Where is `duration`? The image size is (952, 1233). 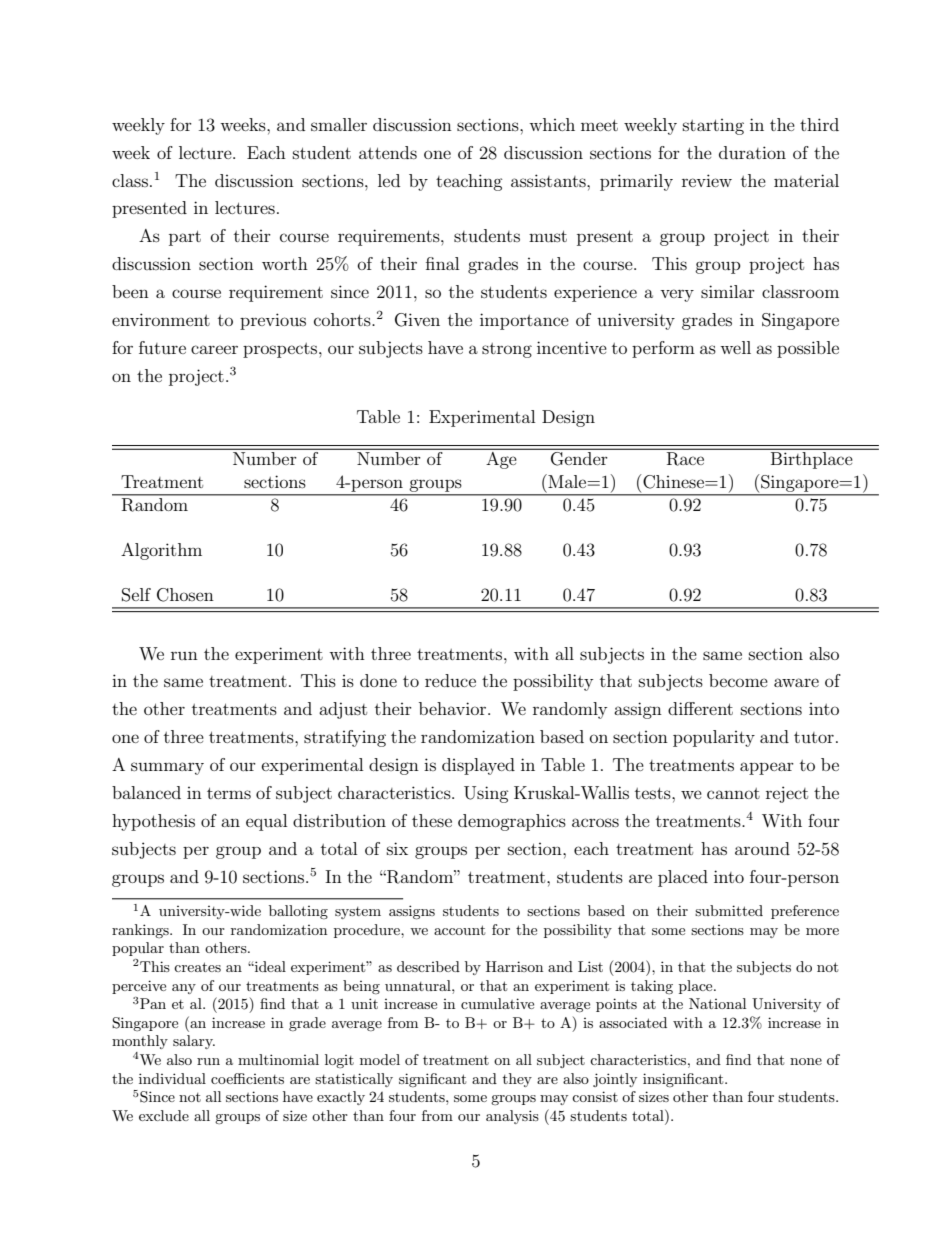
duration is located at coordinates (752, 152).
